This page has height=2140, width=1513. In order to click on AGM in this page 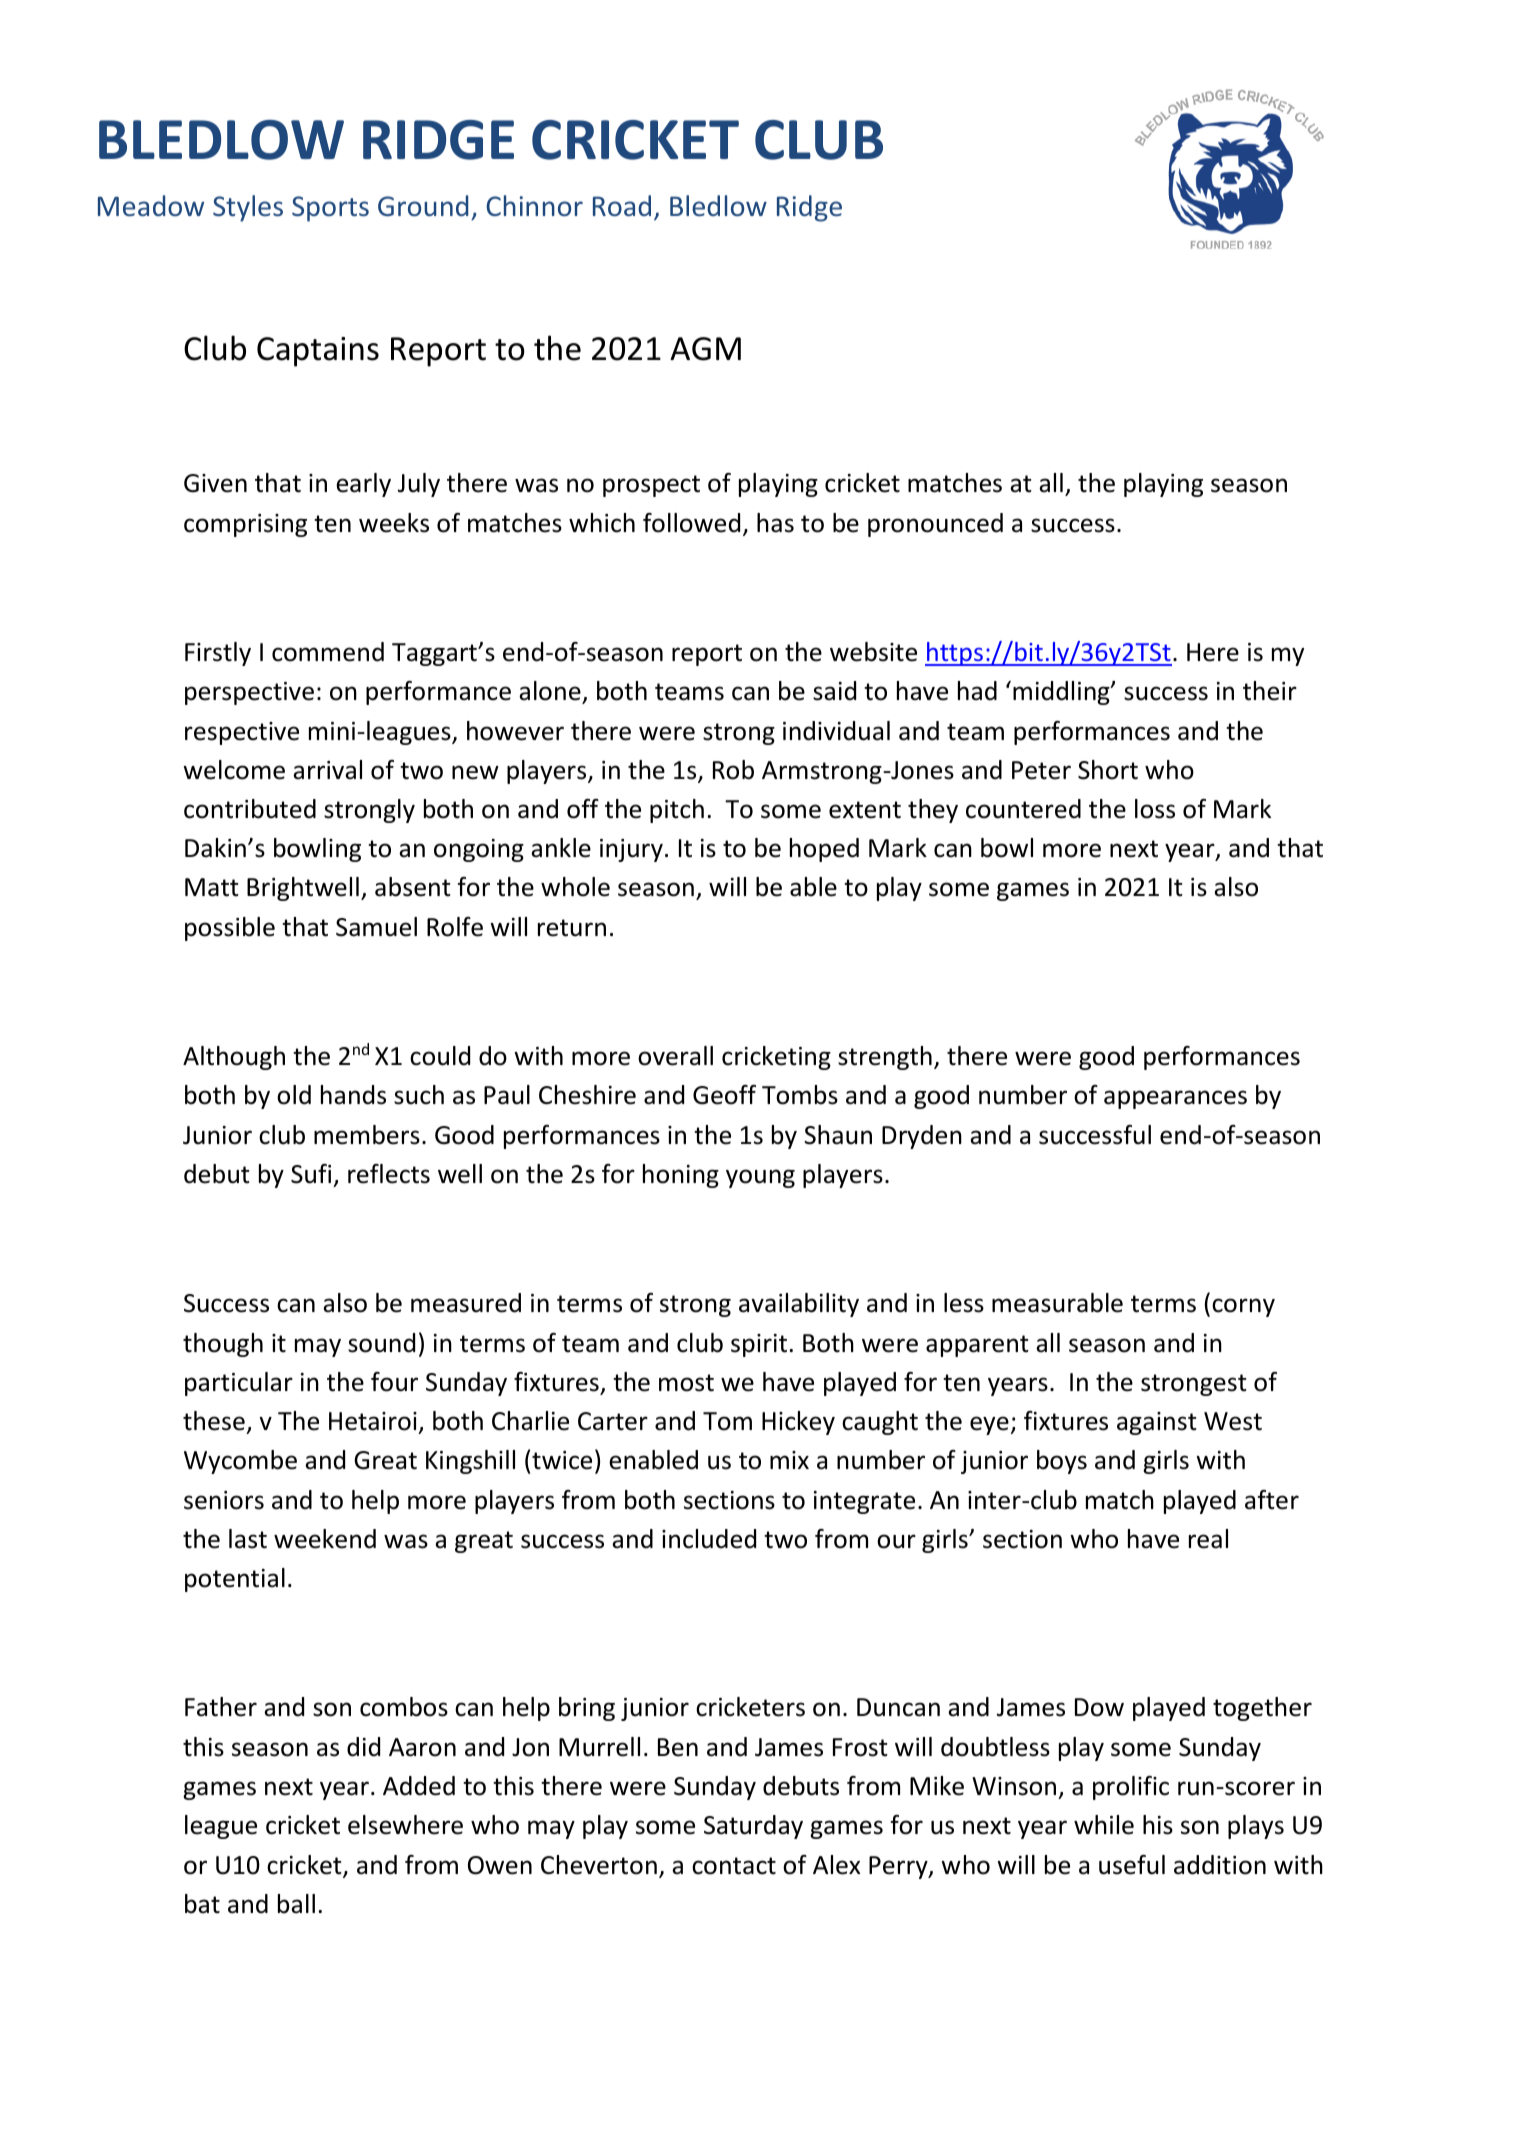, I will do `click(705, 349)`.
